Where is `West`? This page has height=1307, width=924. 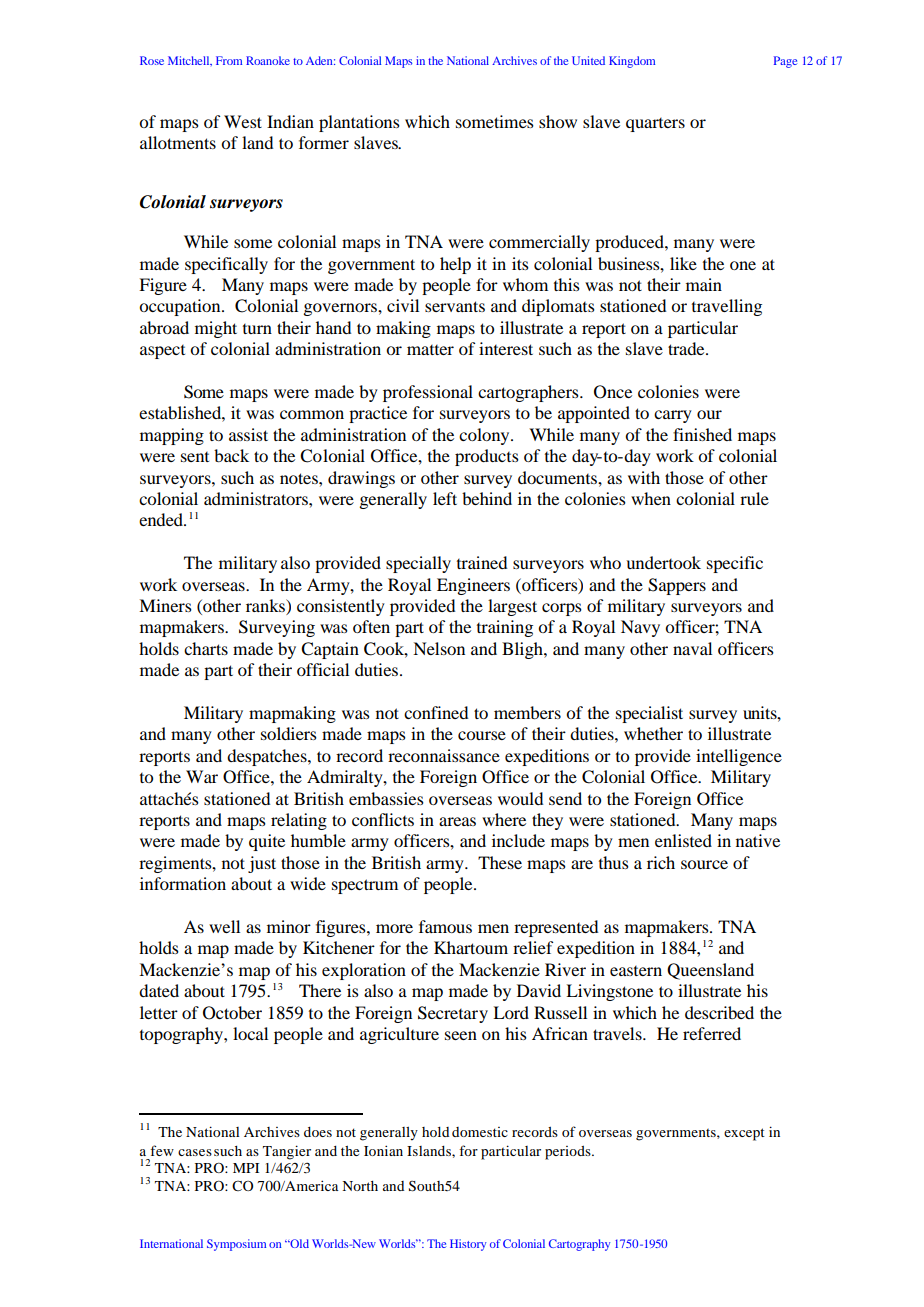 West is located at coordinates (243, 121).
